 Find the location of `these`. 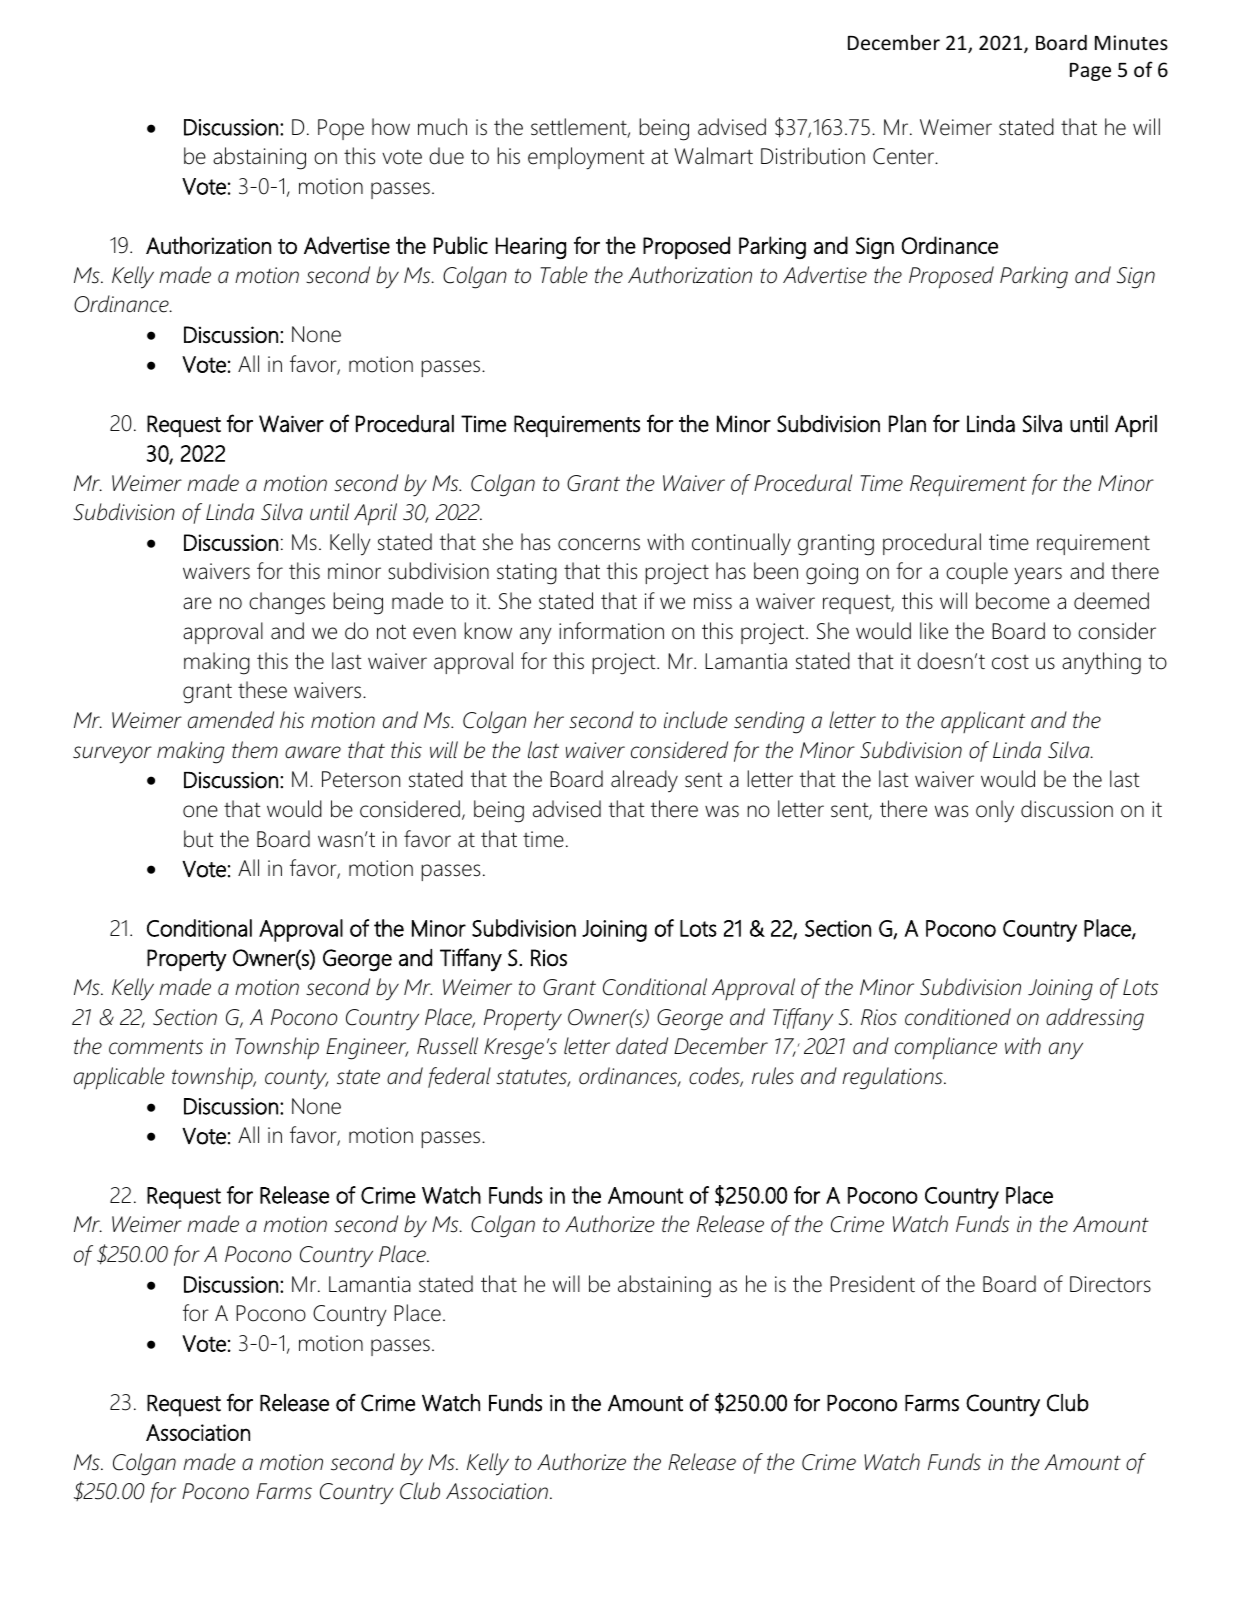

these is located at coordinates (262, 690).
